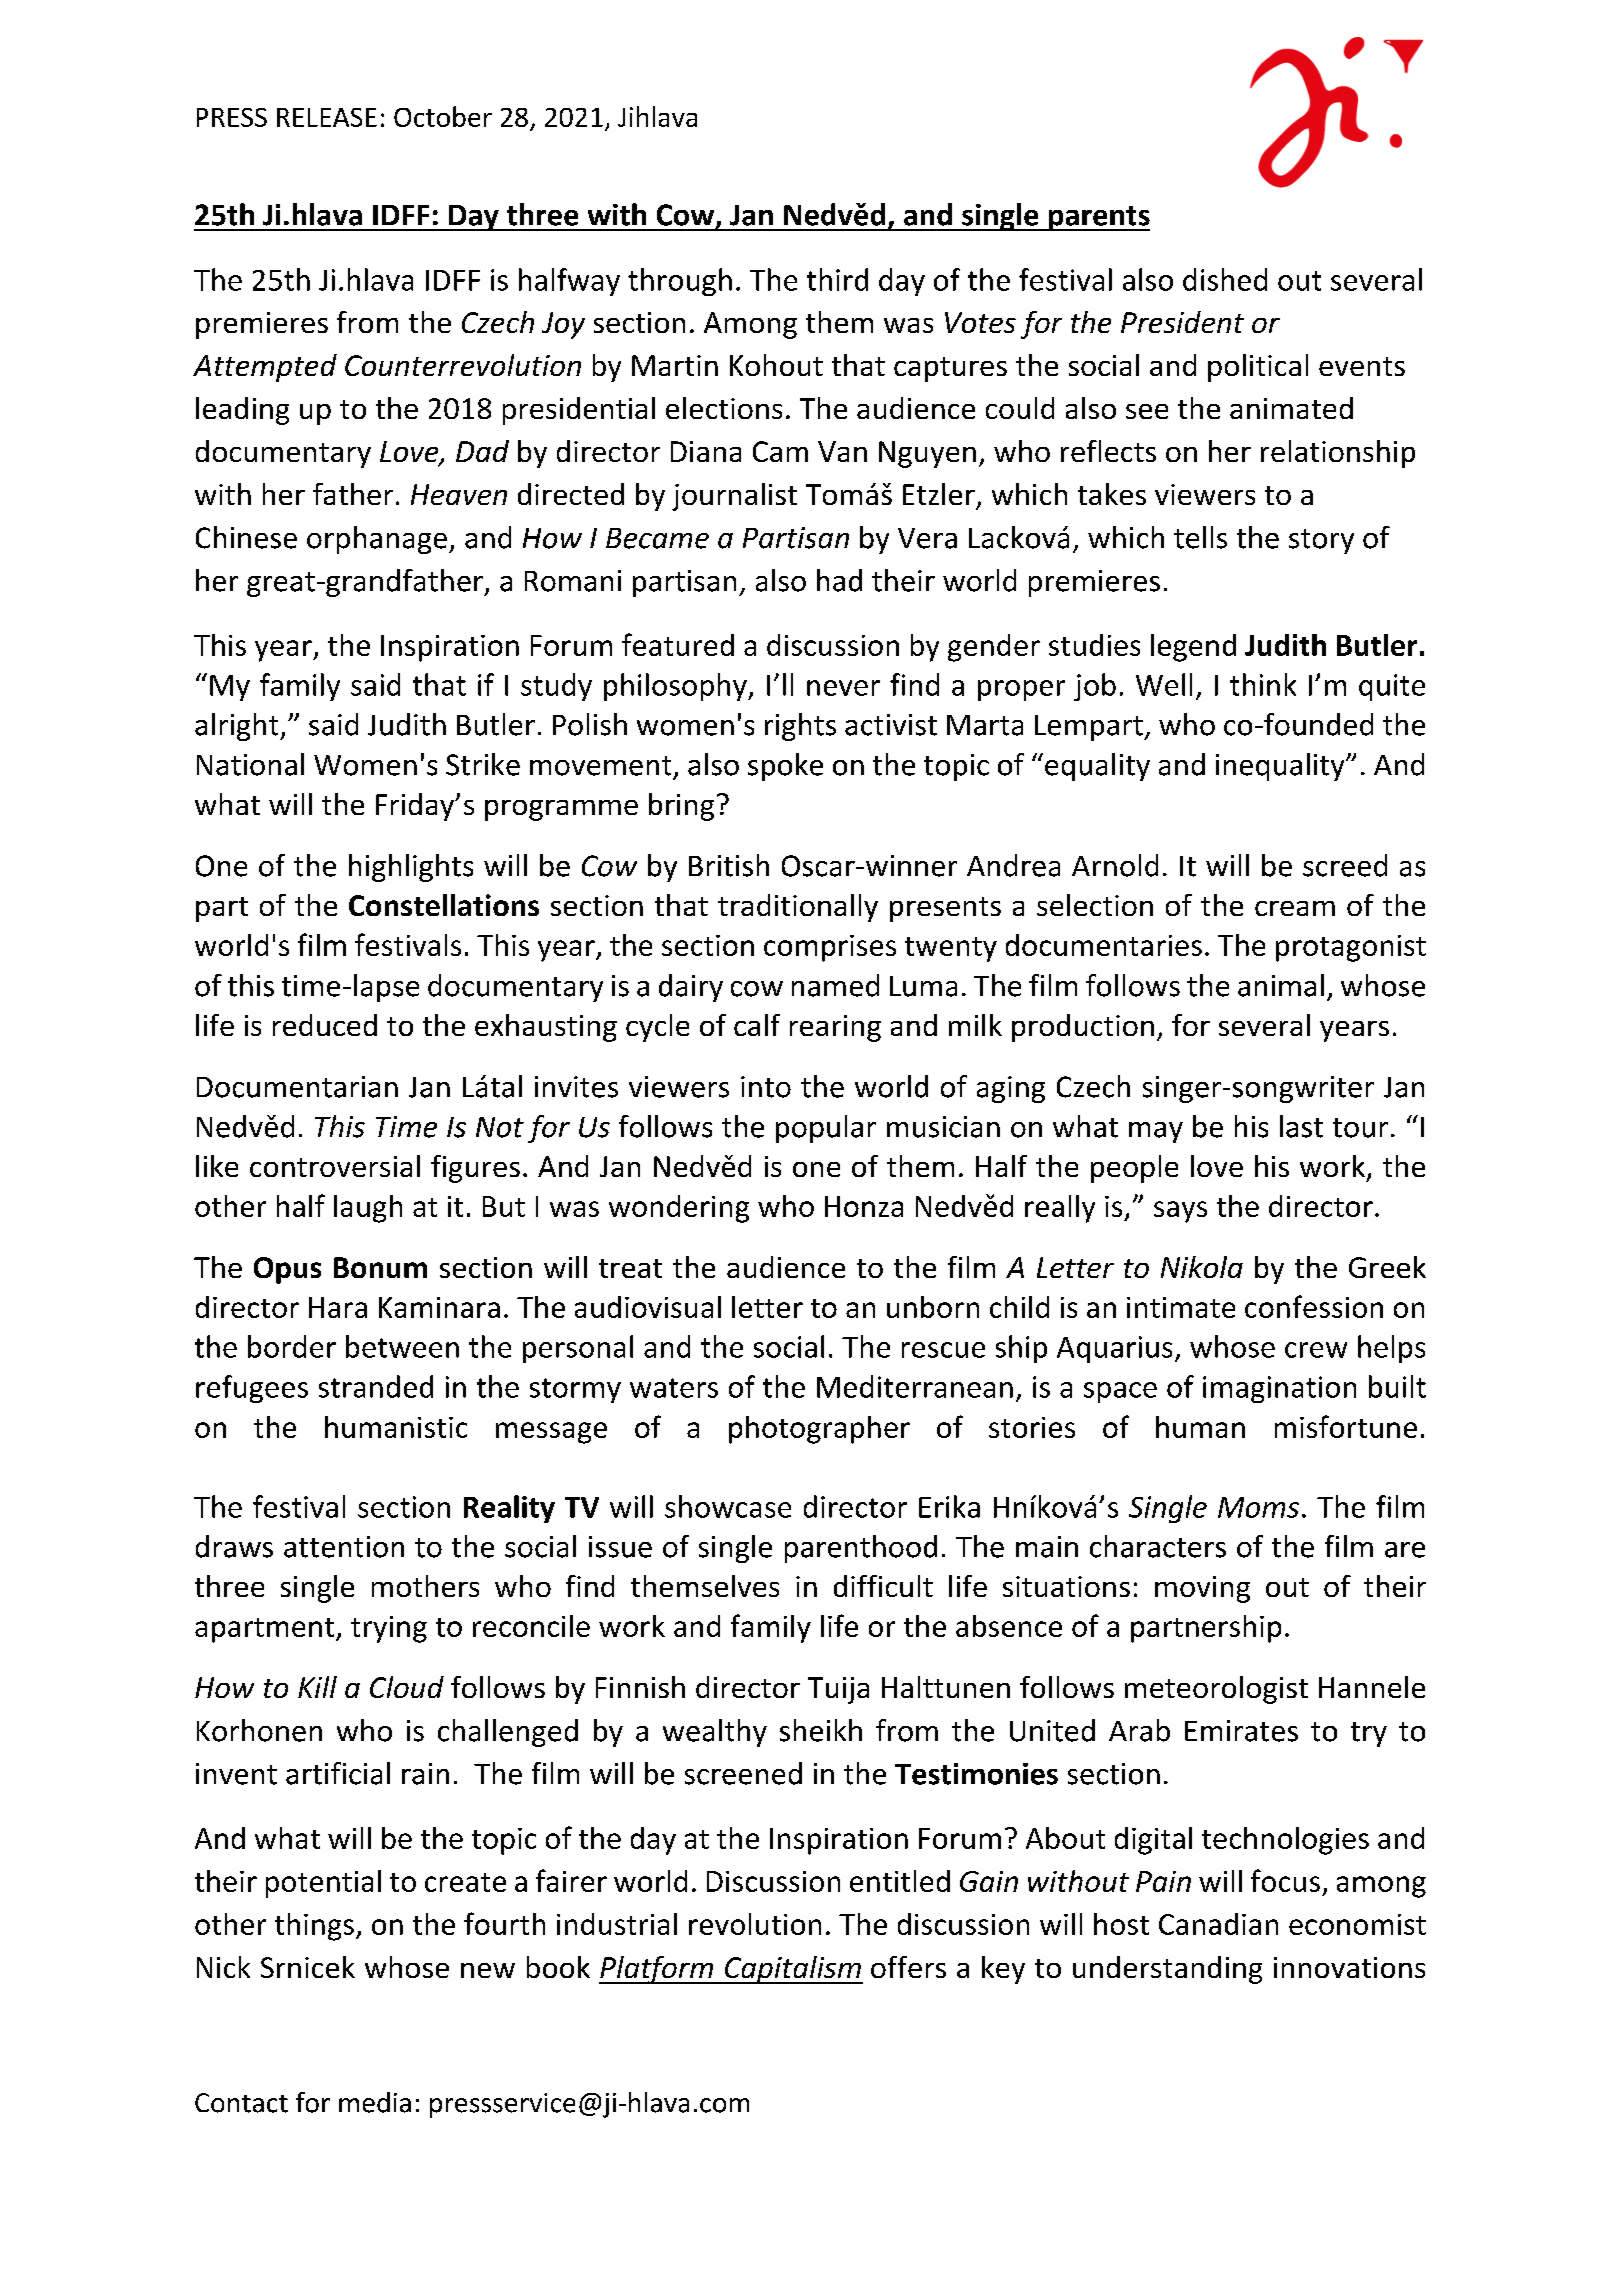 This screenshot has height=2288, width=1618. Describe the element at coordinates (837, 279) in the screenshot. I see `third` at that location.
